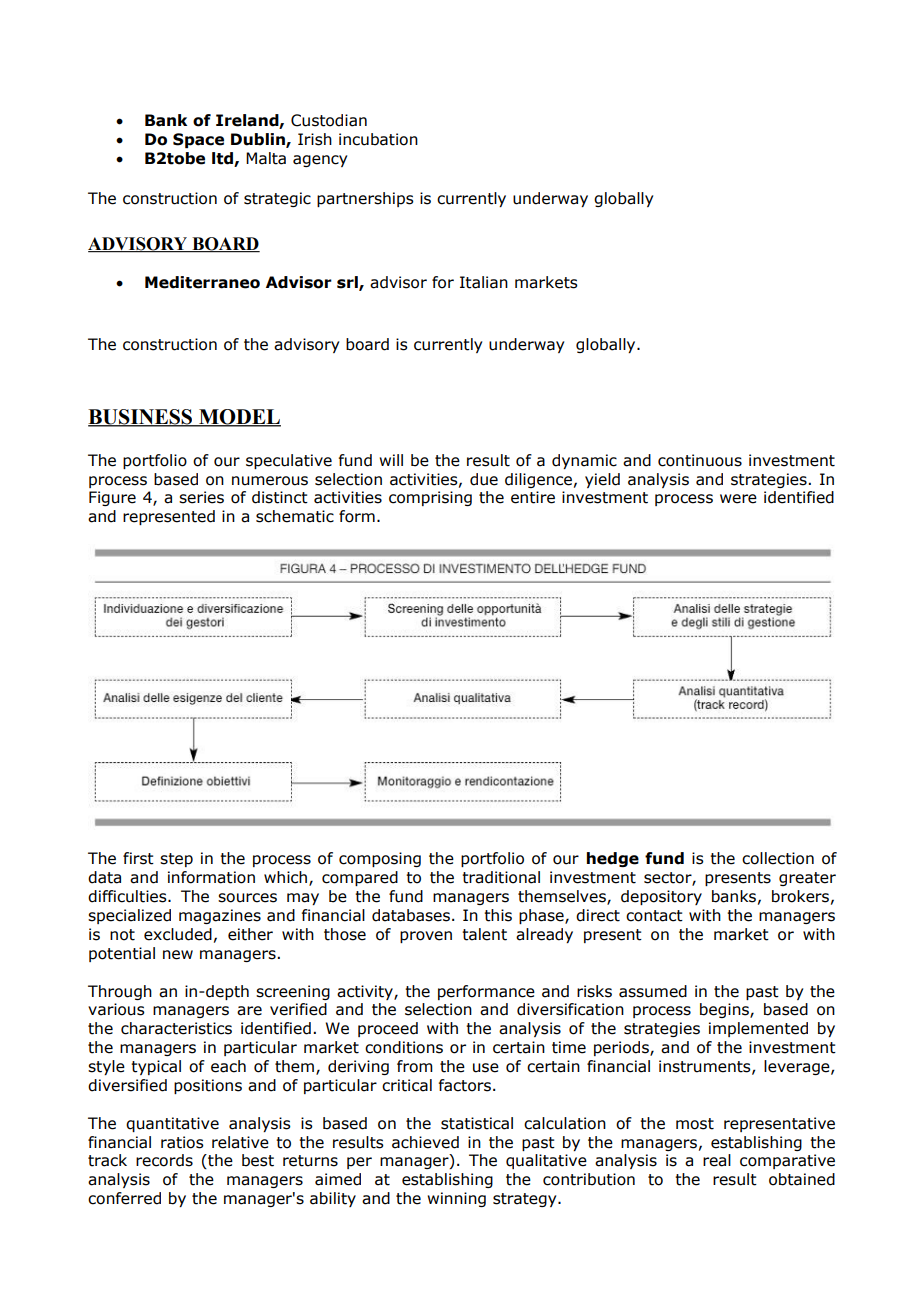 This screenshot has height=1308, width=924. Describe the element at coordinates (717, 1160) in the screenshot. I see `real` at that location.
